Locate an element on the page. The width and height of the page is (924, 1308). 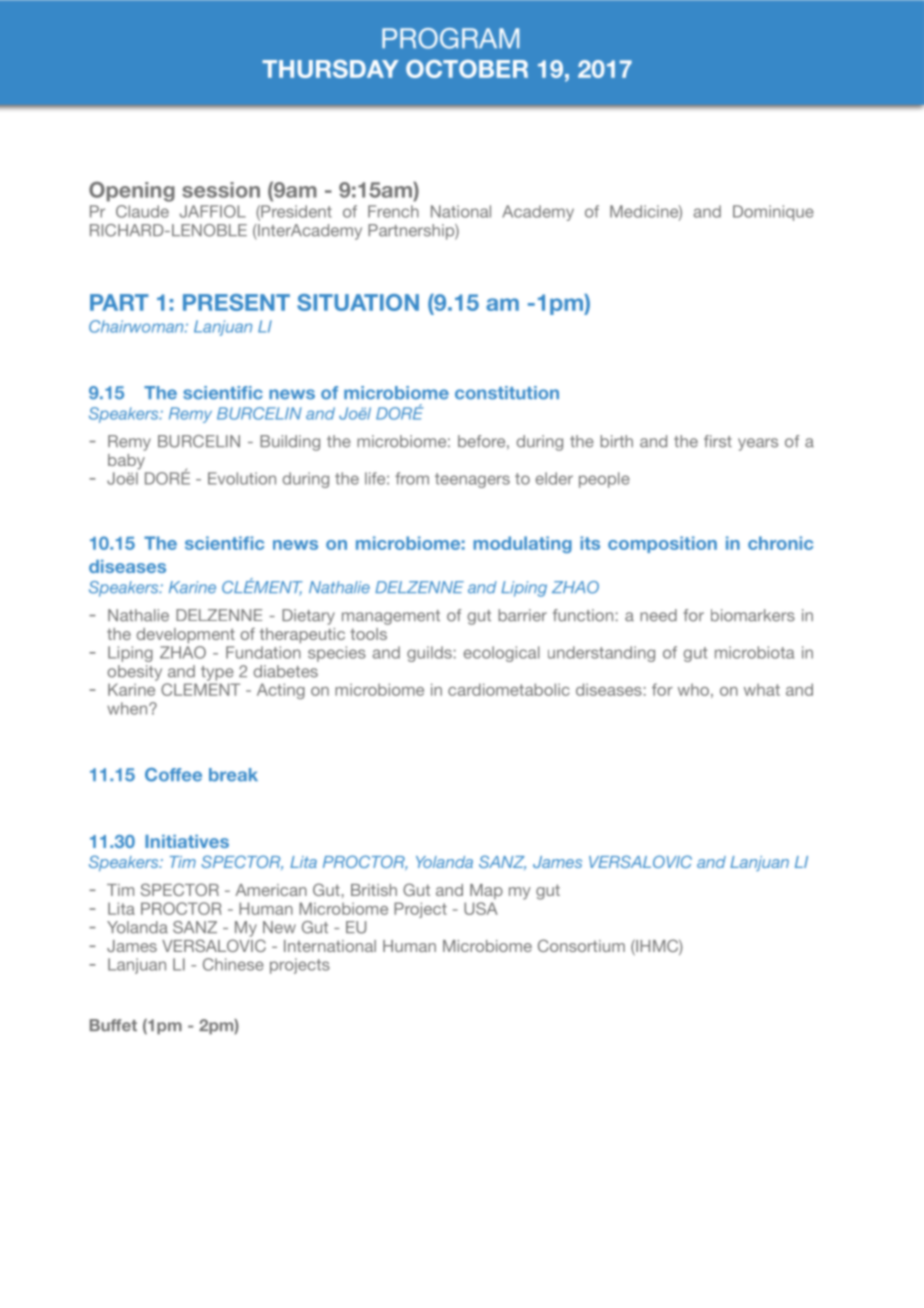
microbiota is located at coordinates (754, 652).
